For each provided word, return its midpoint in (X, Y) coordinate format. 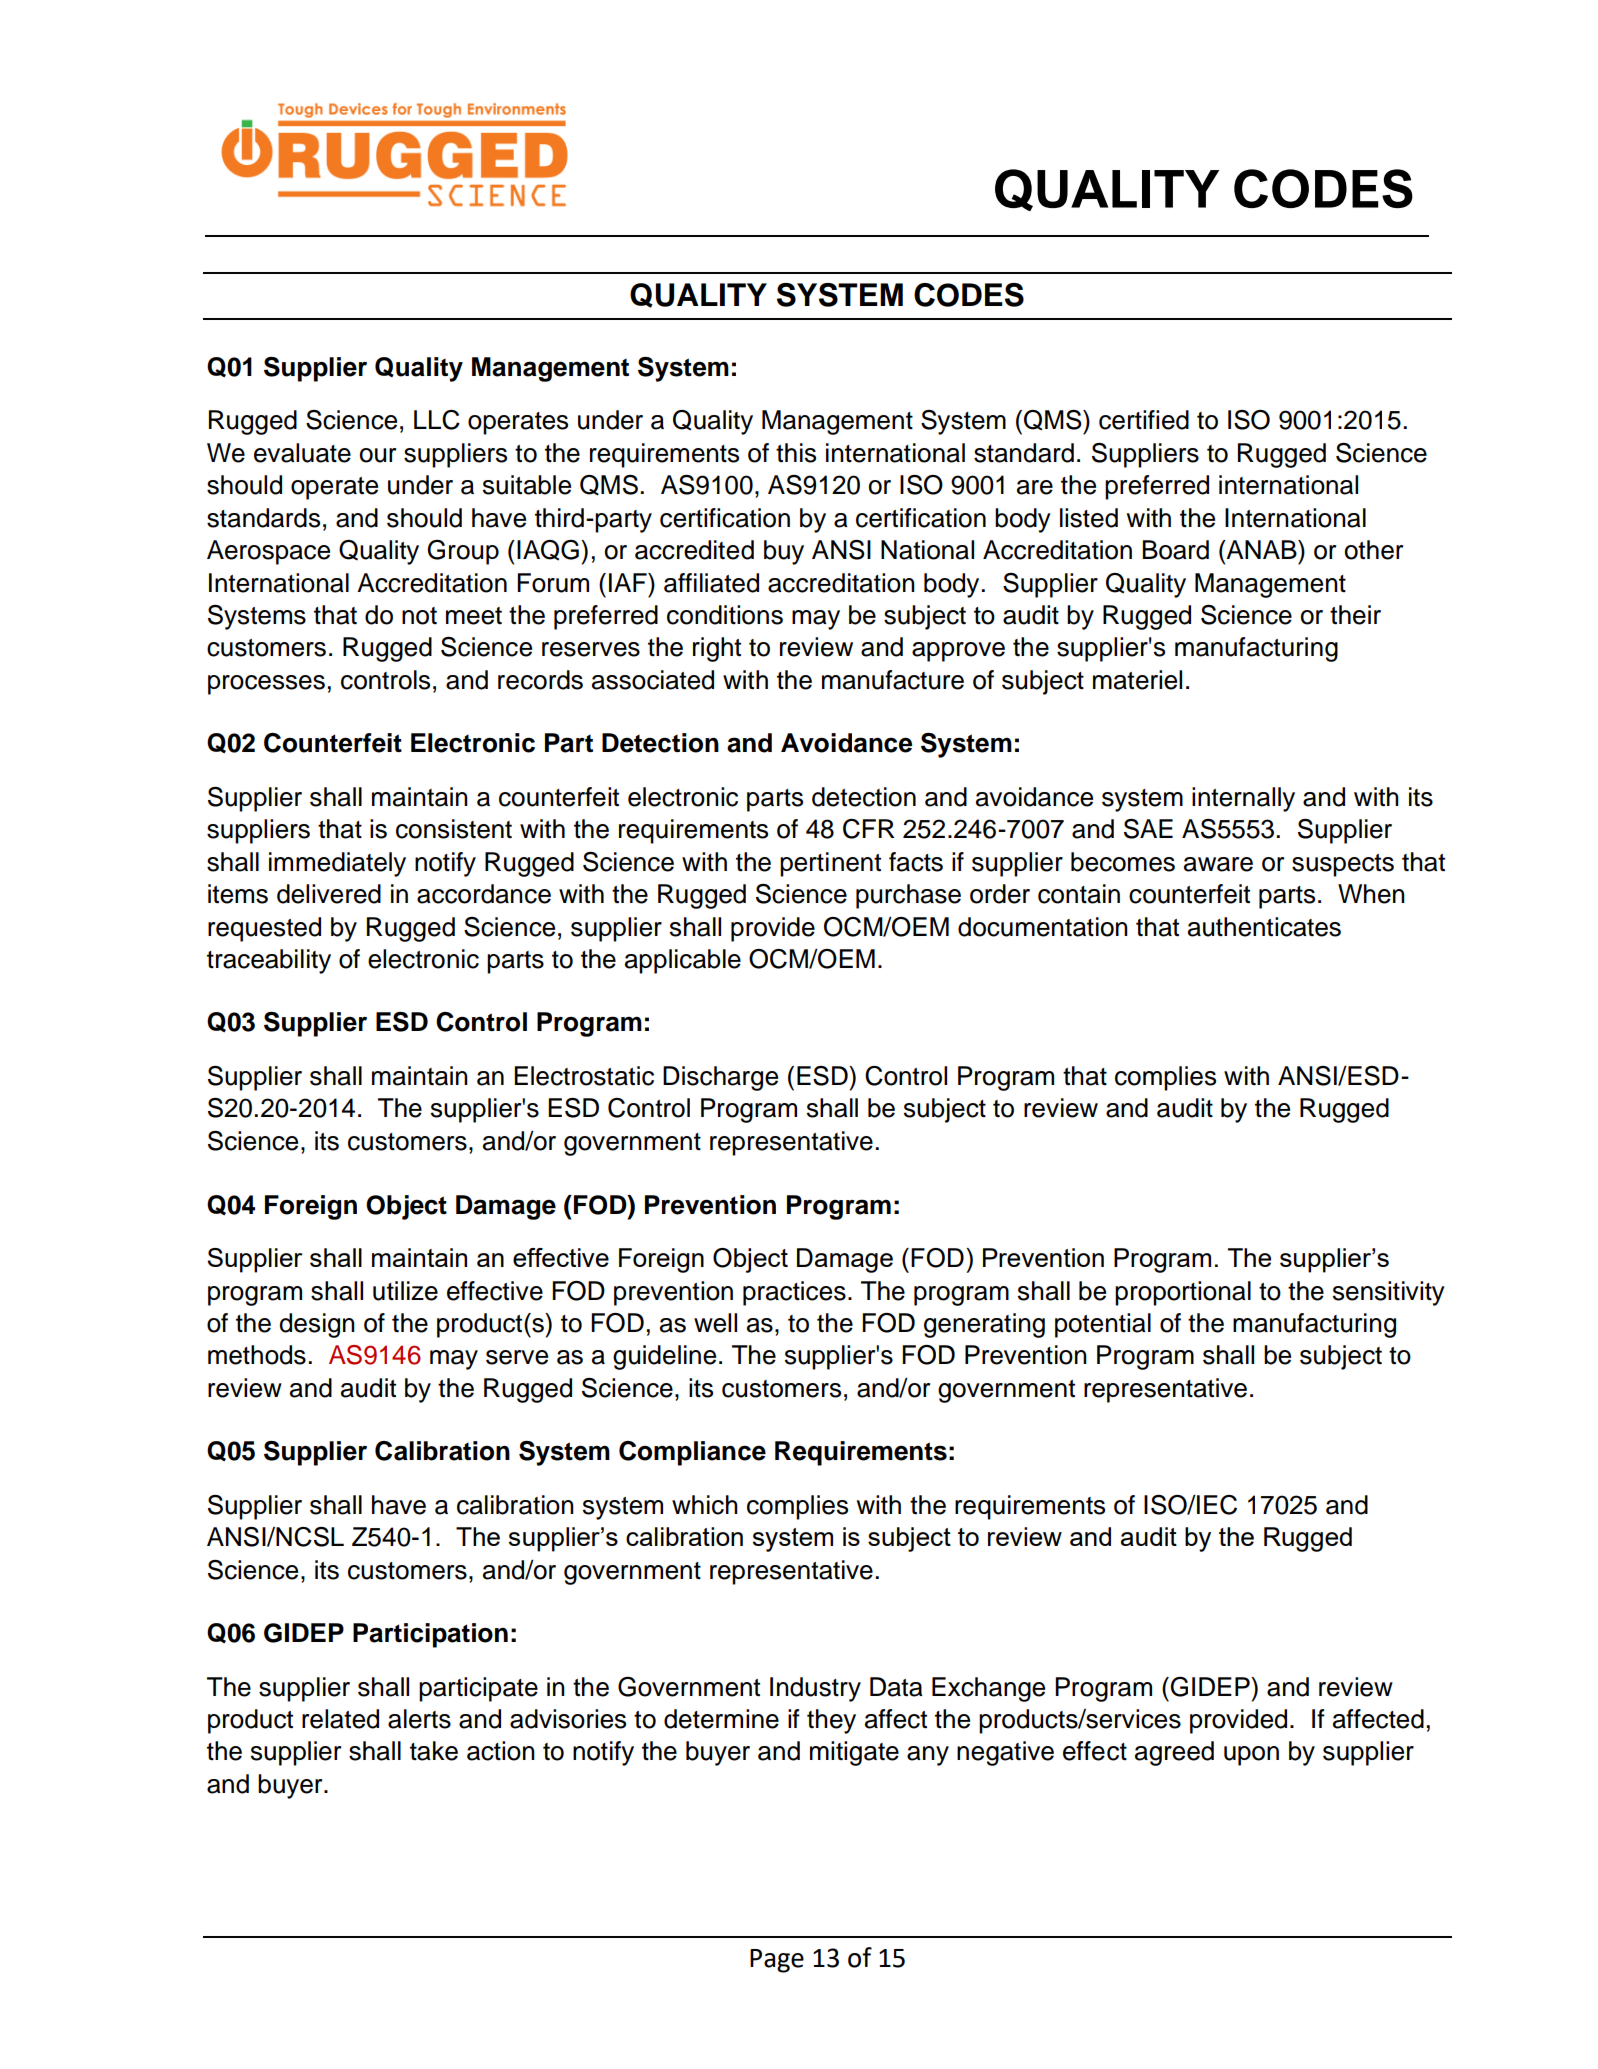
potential (1103, 1325)
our (378, 455)
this (796, 453)
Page (777, 1961)
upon (1251, 1756)
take (434, 1751)
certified (1144, 420)
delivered (329, 894)
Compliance (692, 1453)
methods (257, 1355)
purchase (908, 896)
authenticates (1264, 927)
